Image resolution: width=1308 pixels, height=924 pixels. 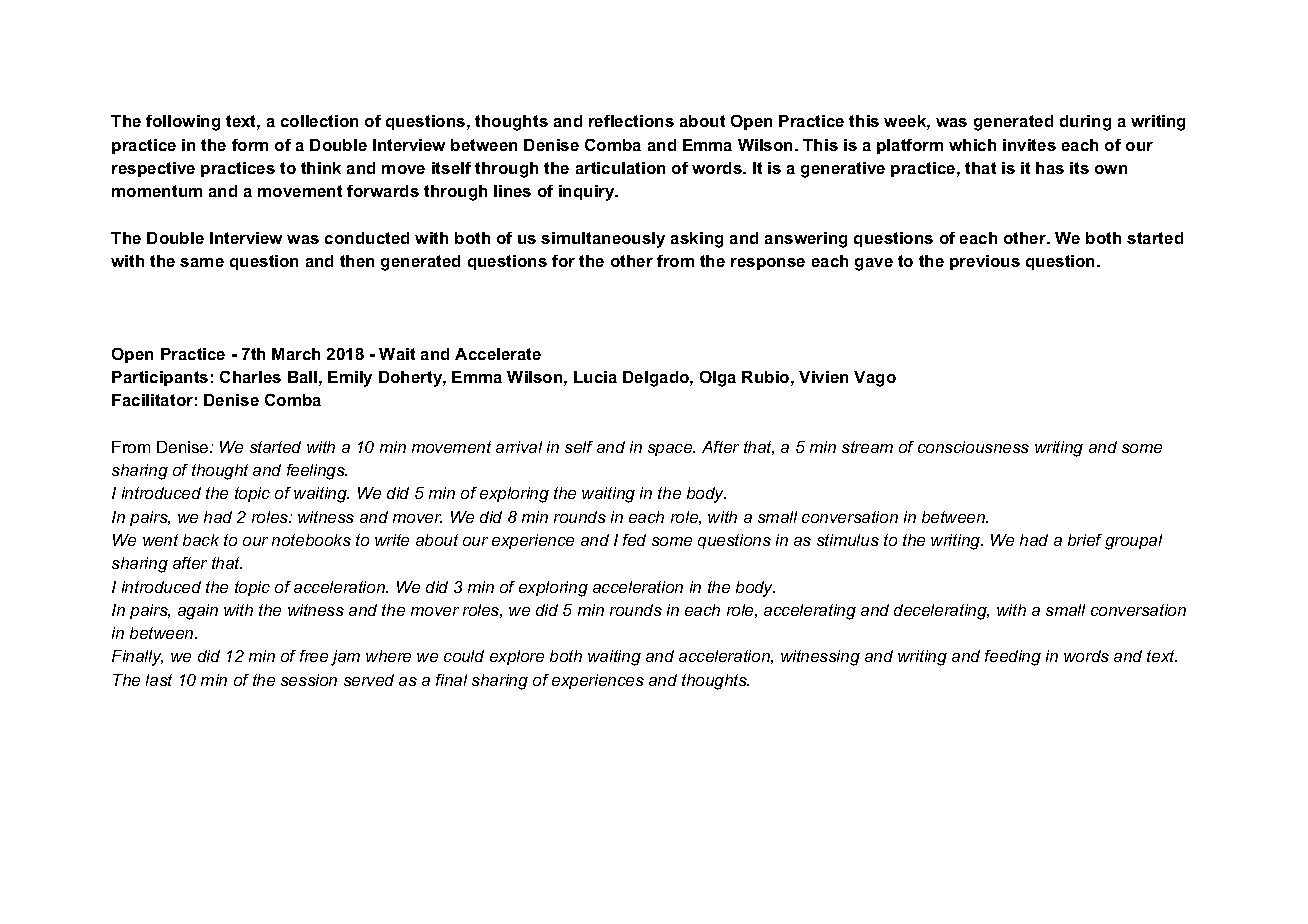 What do you see at coordinates (973, 447) in the screenshot?
I see `consciousness` at bounding box center [973, 447].
